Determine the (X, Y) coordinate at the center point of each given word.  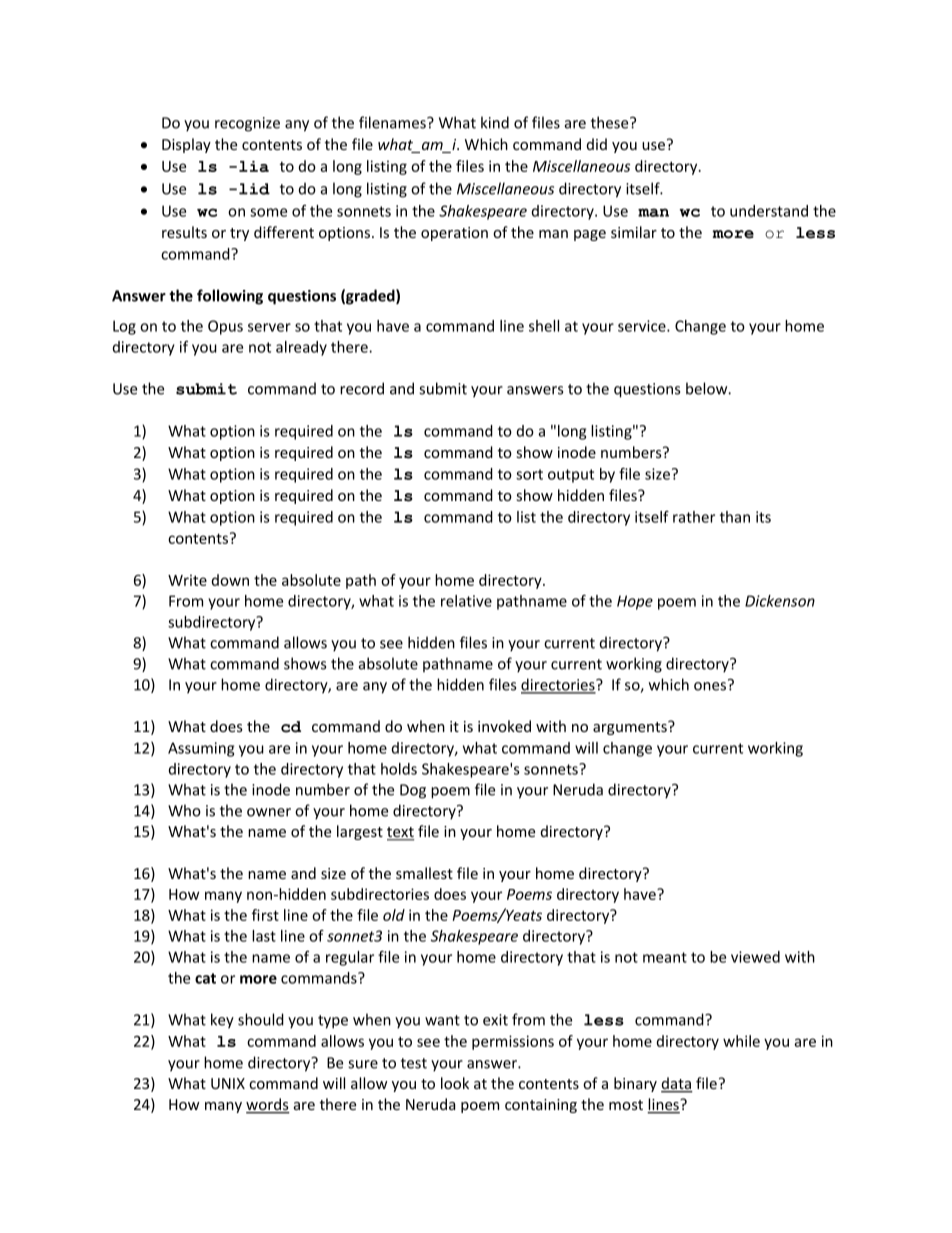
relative (466, 601)
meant (665, 957)
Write (187, 580)
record (362, 388)
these (611, 122)
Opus (225, 327)
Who (184, 810)
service (643, 326)
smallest (424, 873)
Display (186, 145)
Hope (635, 602)
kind (495, 122)
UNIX (228, 1083)
